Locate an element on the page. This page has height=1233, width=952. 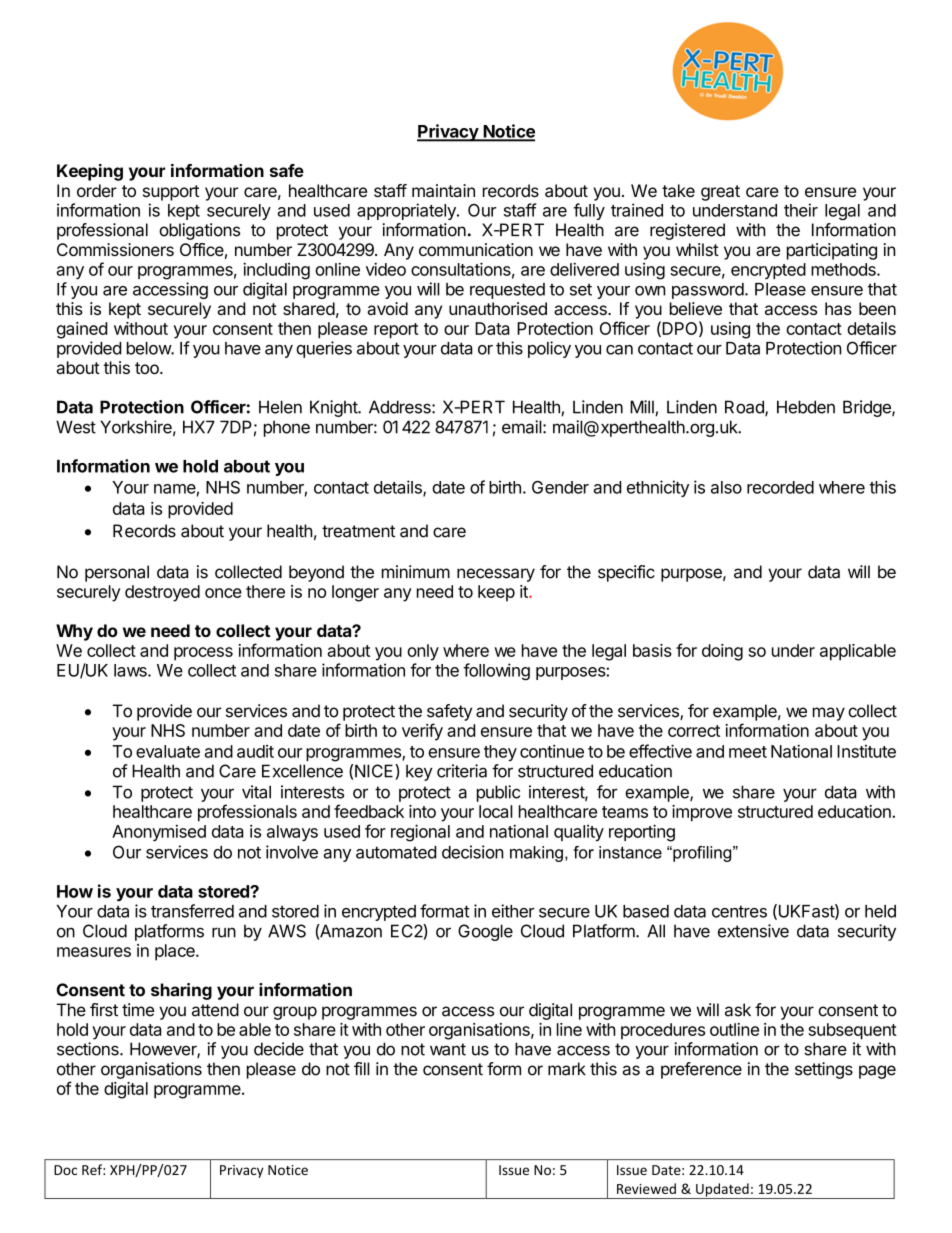
necessary is located at coordinates (496, 575).
